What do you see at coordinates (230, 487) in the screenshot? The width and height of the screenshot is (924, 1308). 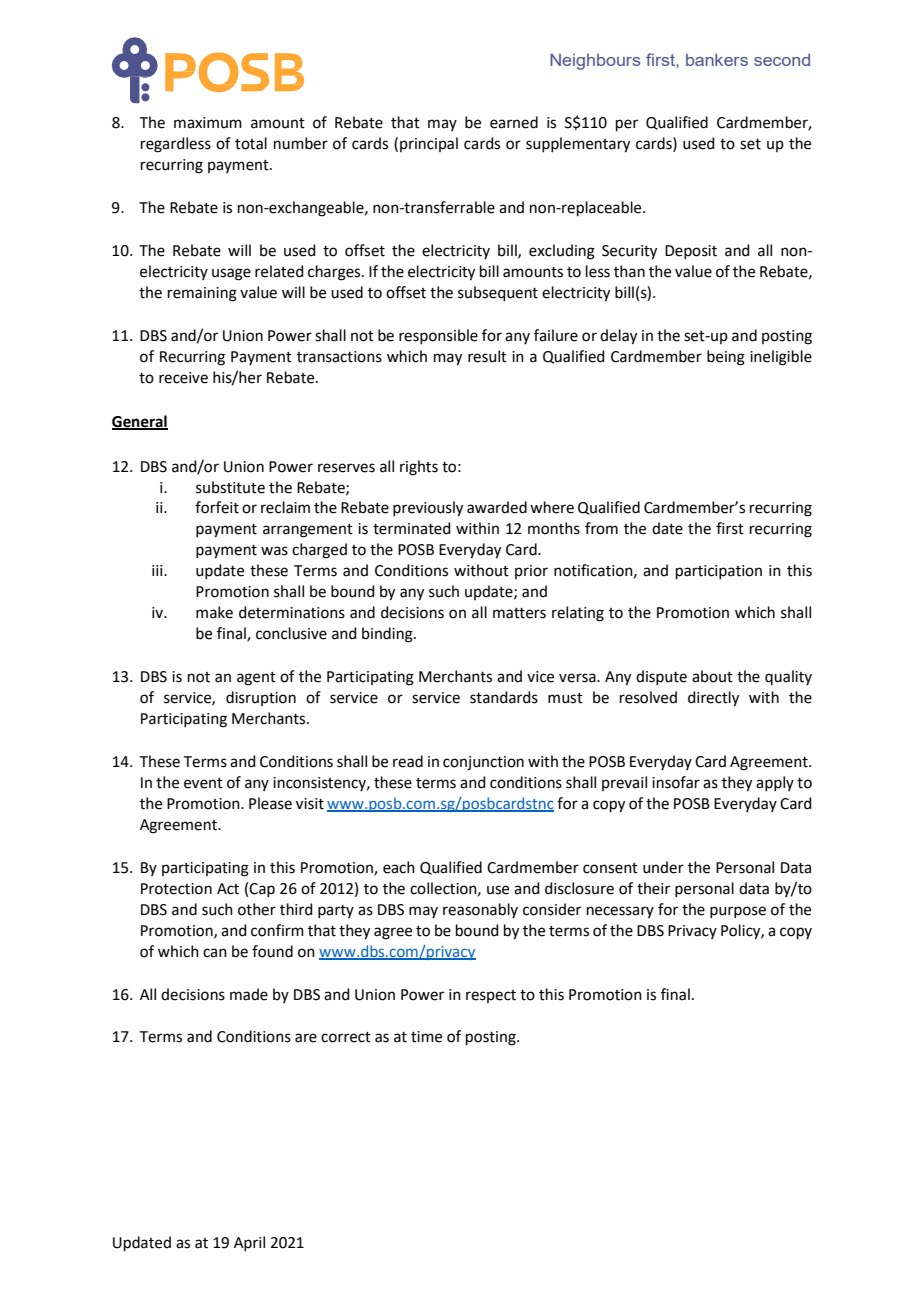 I see `substitute` at bounding box center [230, 487].
